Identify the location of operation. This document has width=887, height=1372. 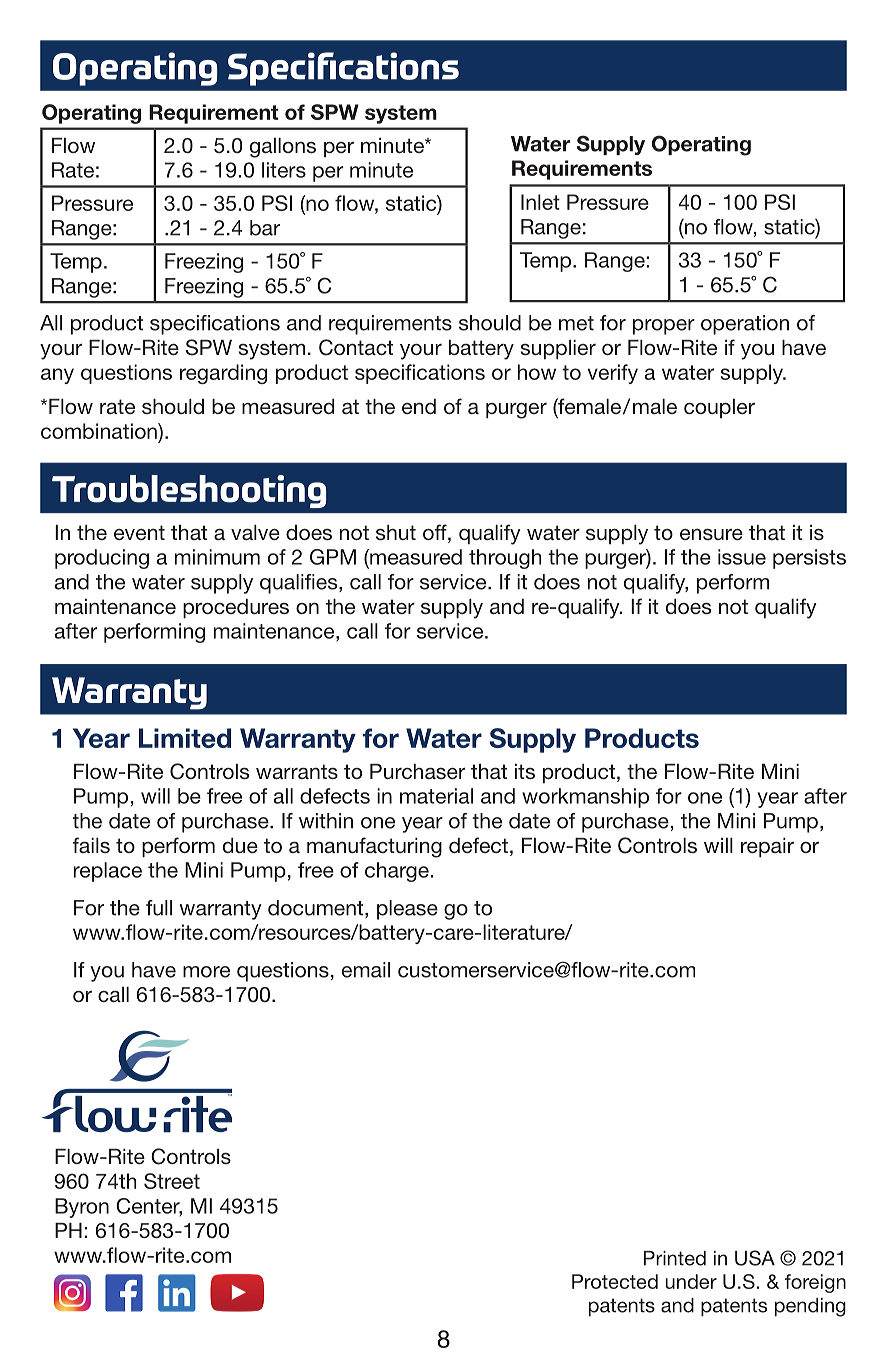
(745, 325).
